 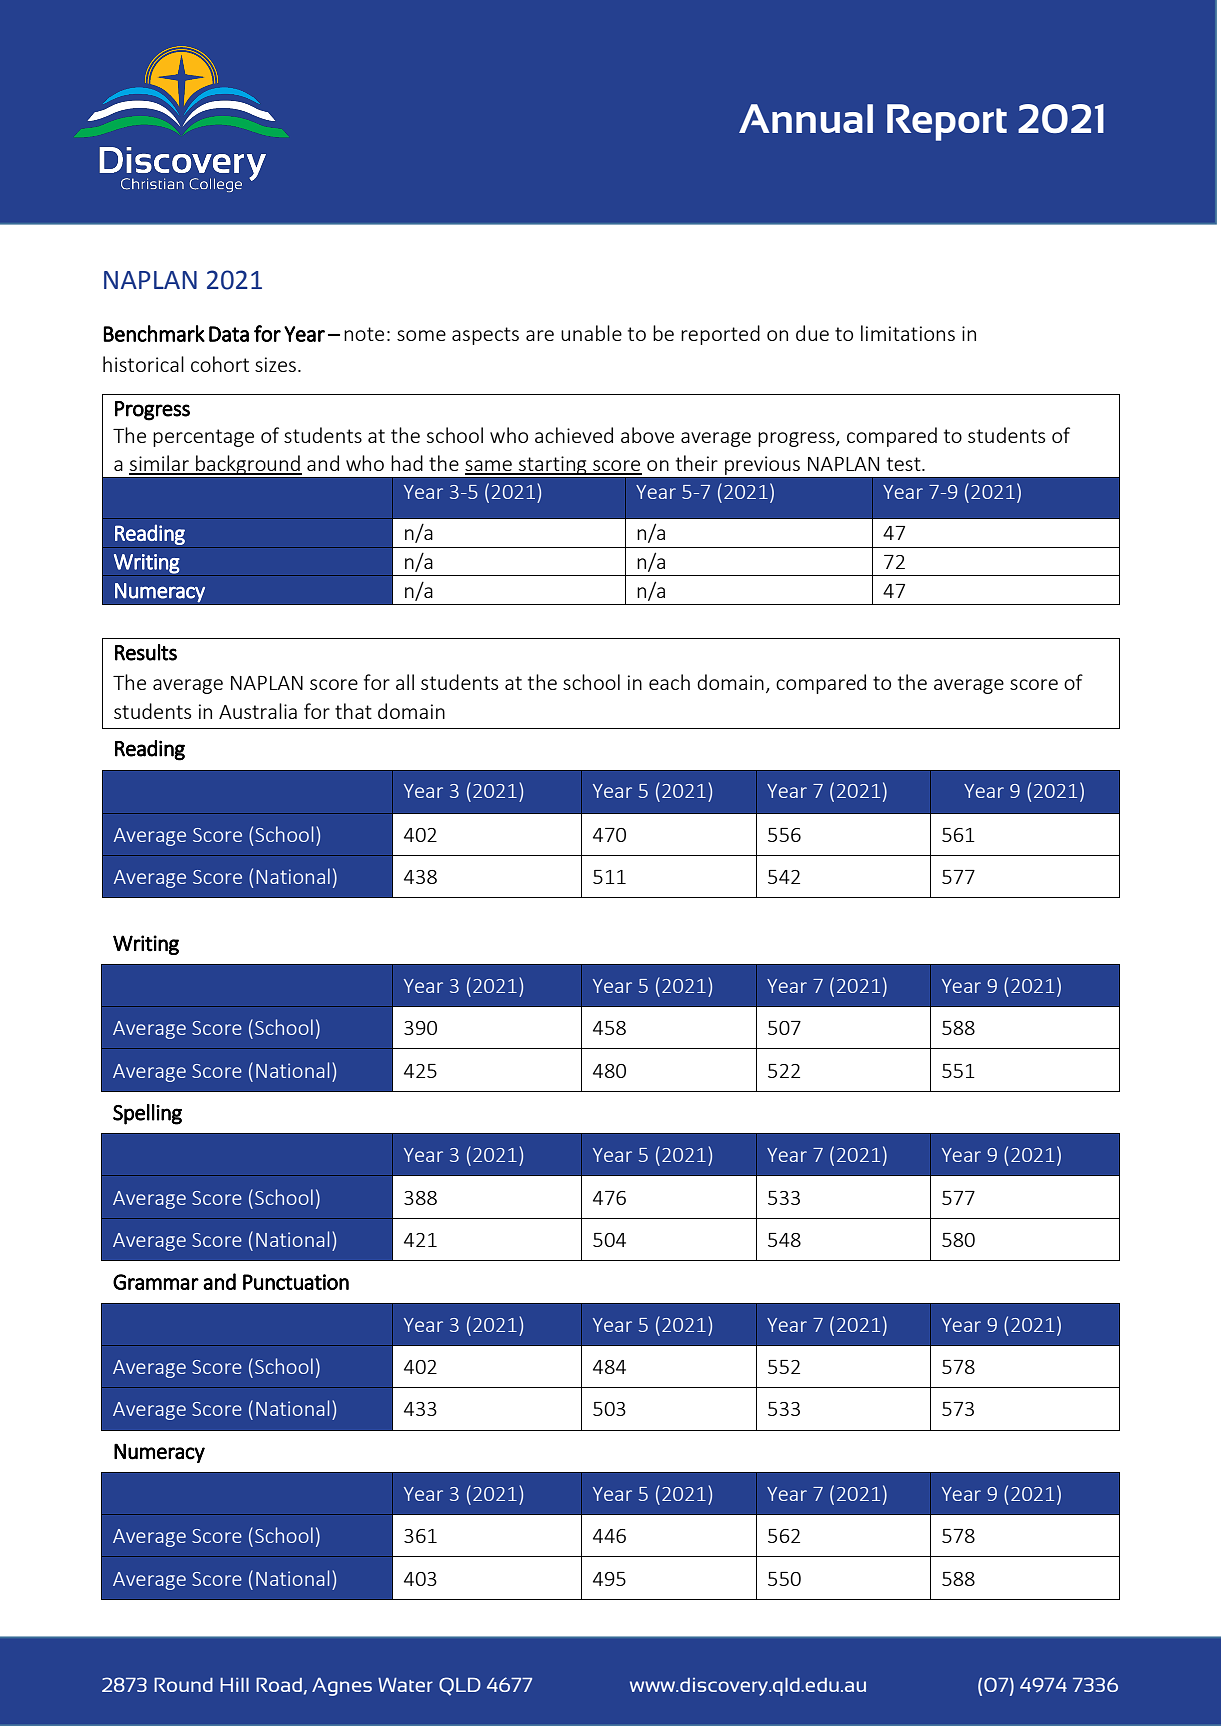 What do you see at coordinates (669, 682) in the screenshot?
I see `each` at bounding box center [669, 682].
